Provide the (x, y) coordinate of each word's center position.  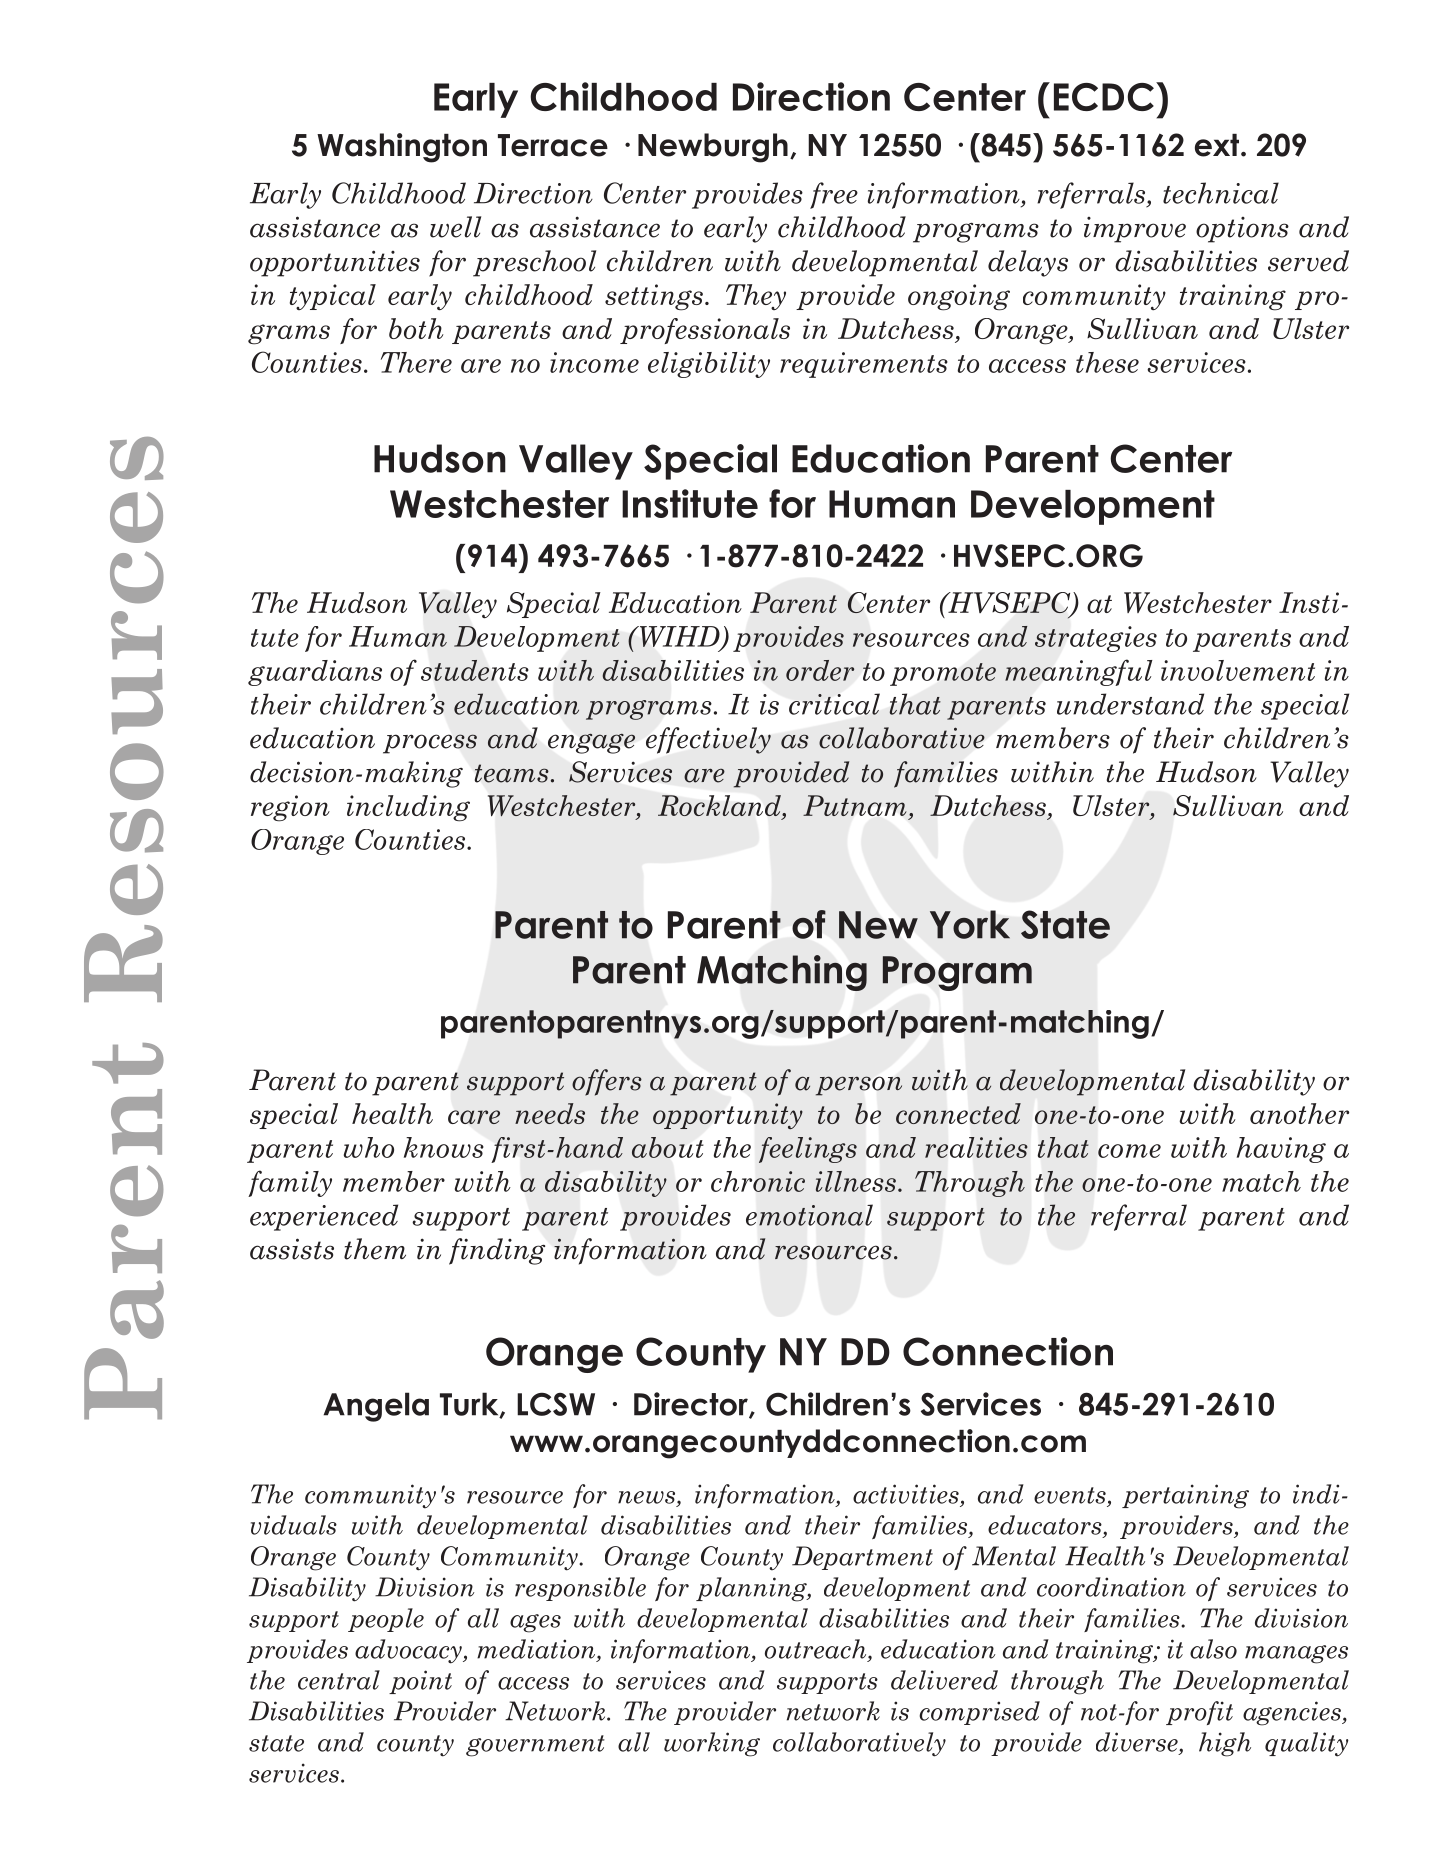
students (474, 670)
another (1299, 1113)
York (970, 924)
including (408, 808)
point (420, 1682)
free (834, 195)
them (375, 1249)
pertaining (1185, 1496)
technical (1221, 193)
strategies (1096, 639)
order (820, 670)
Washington (402, 148)
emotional (809, 1215)
